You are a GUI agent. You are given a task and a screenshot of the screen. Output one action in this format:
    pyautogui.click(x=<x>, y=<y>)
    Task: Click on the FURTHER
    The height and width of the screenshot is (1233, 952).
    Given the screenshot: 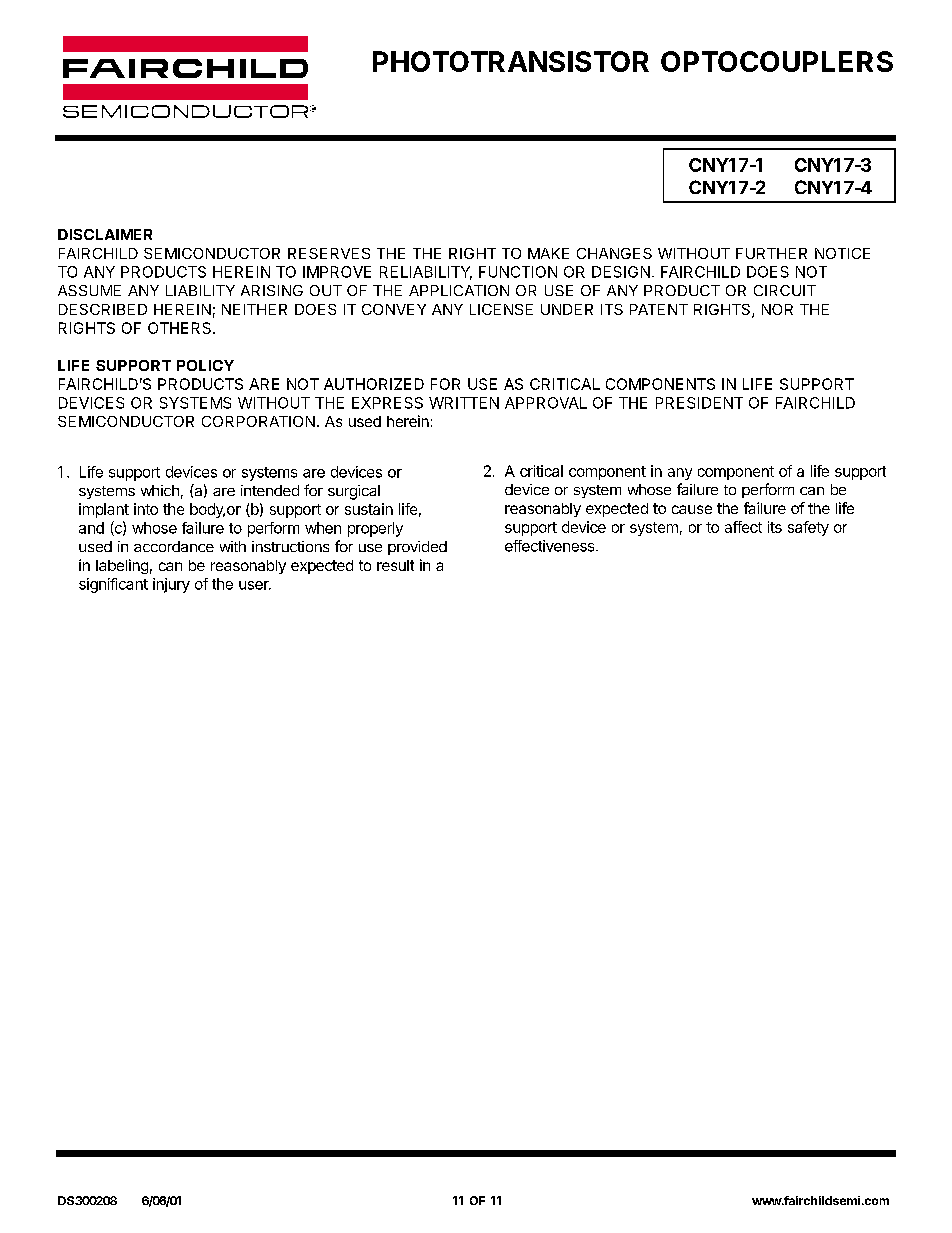 What is the action you would take?
    pyautogui.click(x=771, y=253)
